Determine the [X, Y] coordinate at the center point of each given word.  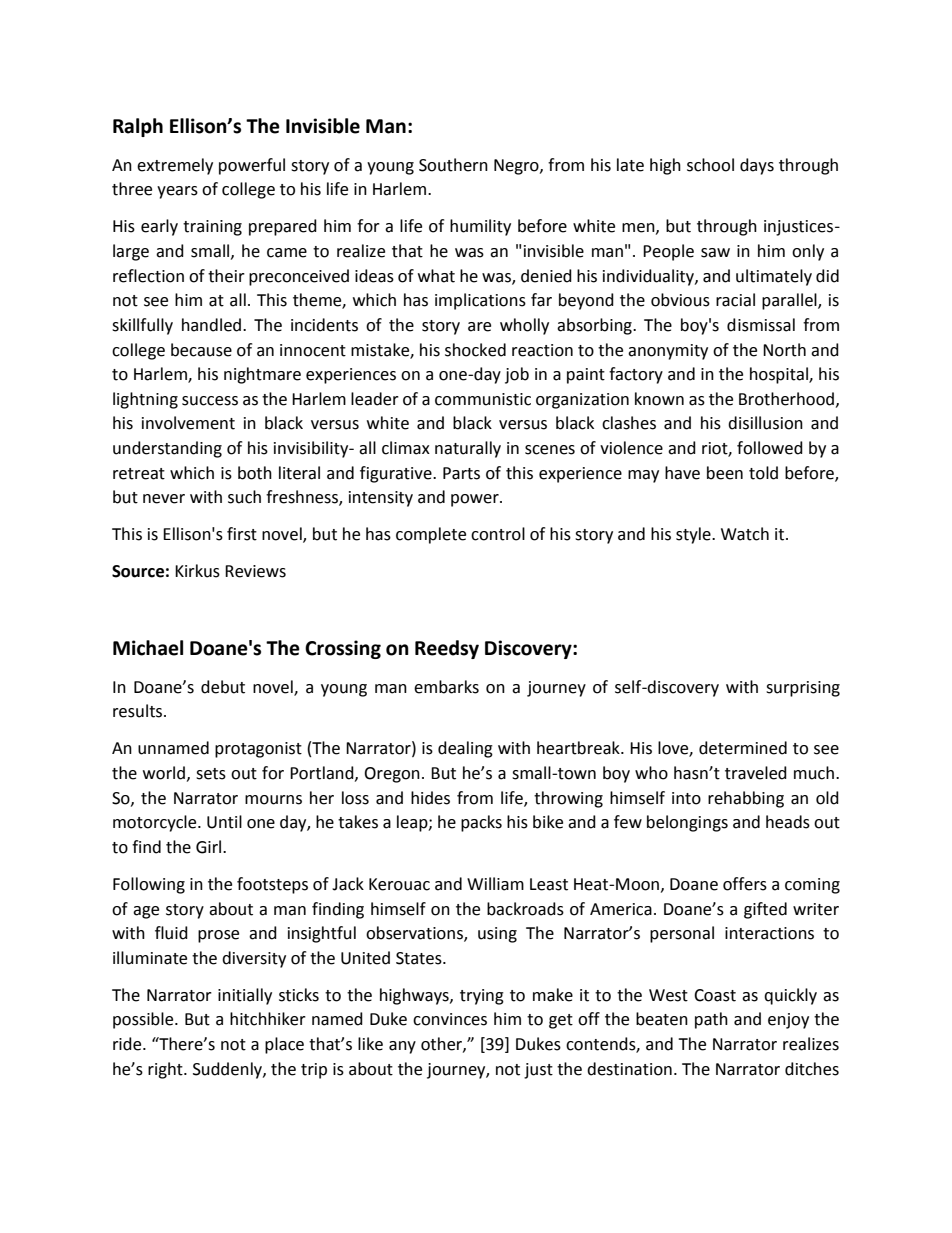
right [166, 1070]
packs [481, 823]
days [757, 166]
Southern [453, 165]
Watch [745, 534]
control [498, 534]
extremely [175, 166]
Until [224, 822]
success [210, 401]
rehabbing [746, 799]
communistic [483, 399]
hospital [780, 375]
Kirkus [197, 571]
